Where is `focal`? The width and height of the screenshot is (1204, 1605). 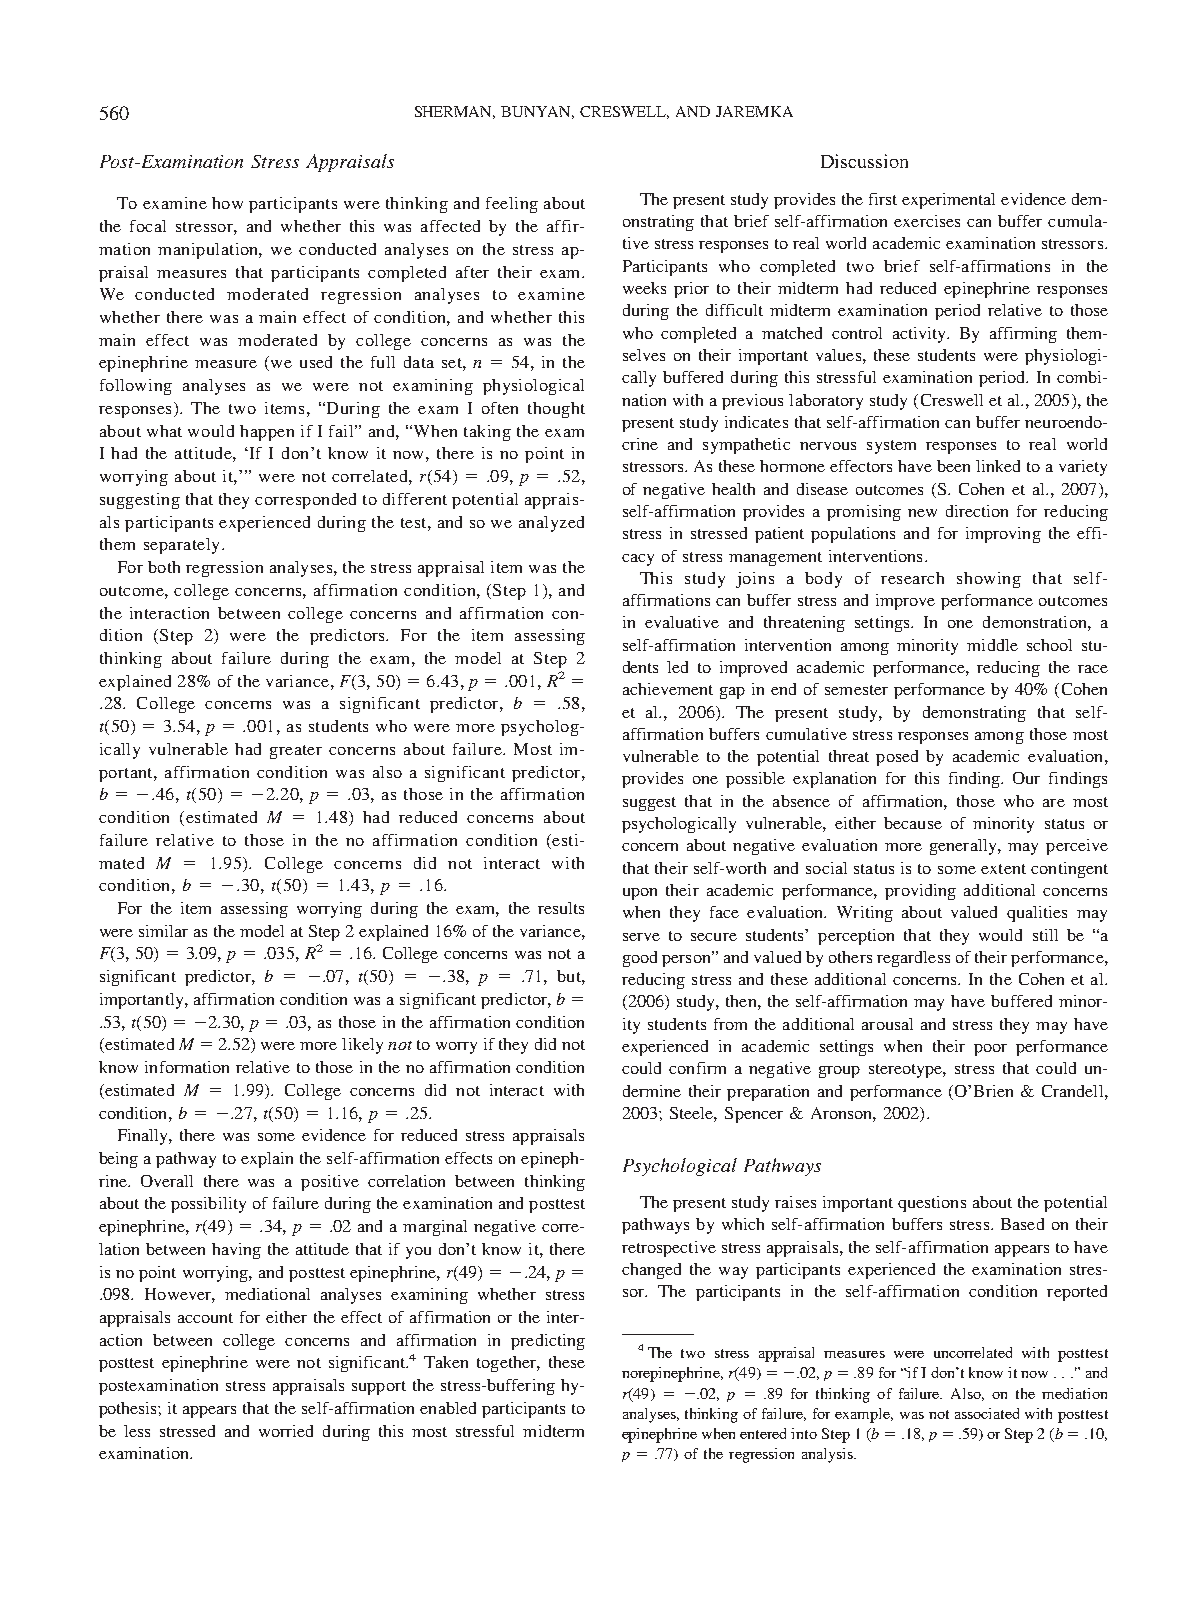 focal is located at coordinates (148, 226).
